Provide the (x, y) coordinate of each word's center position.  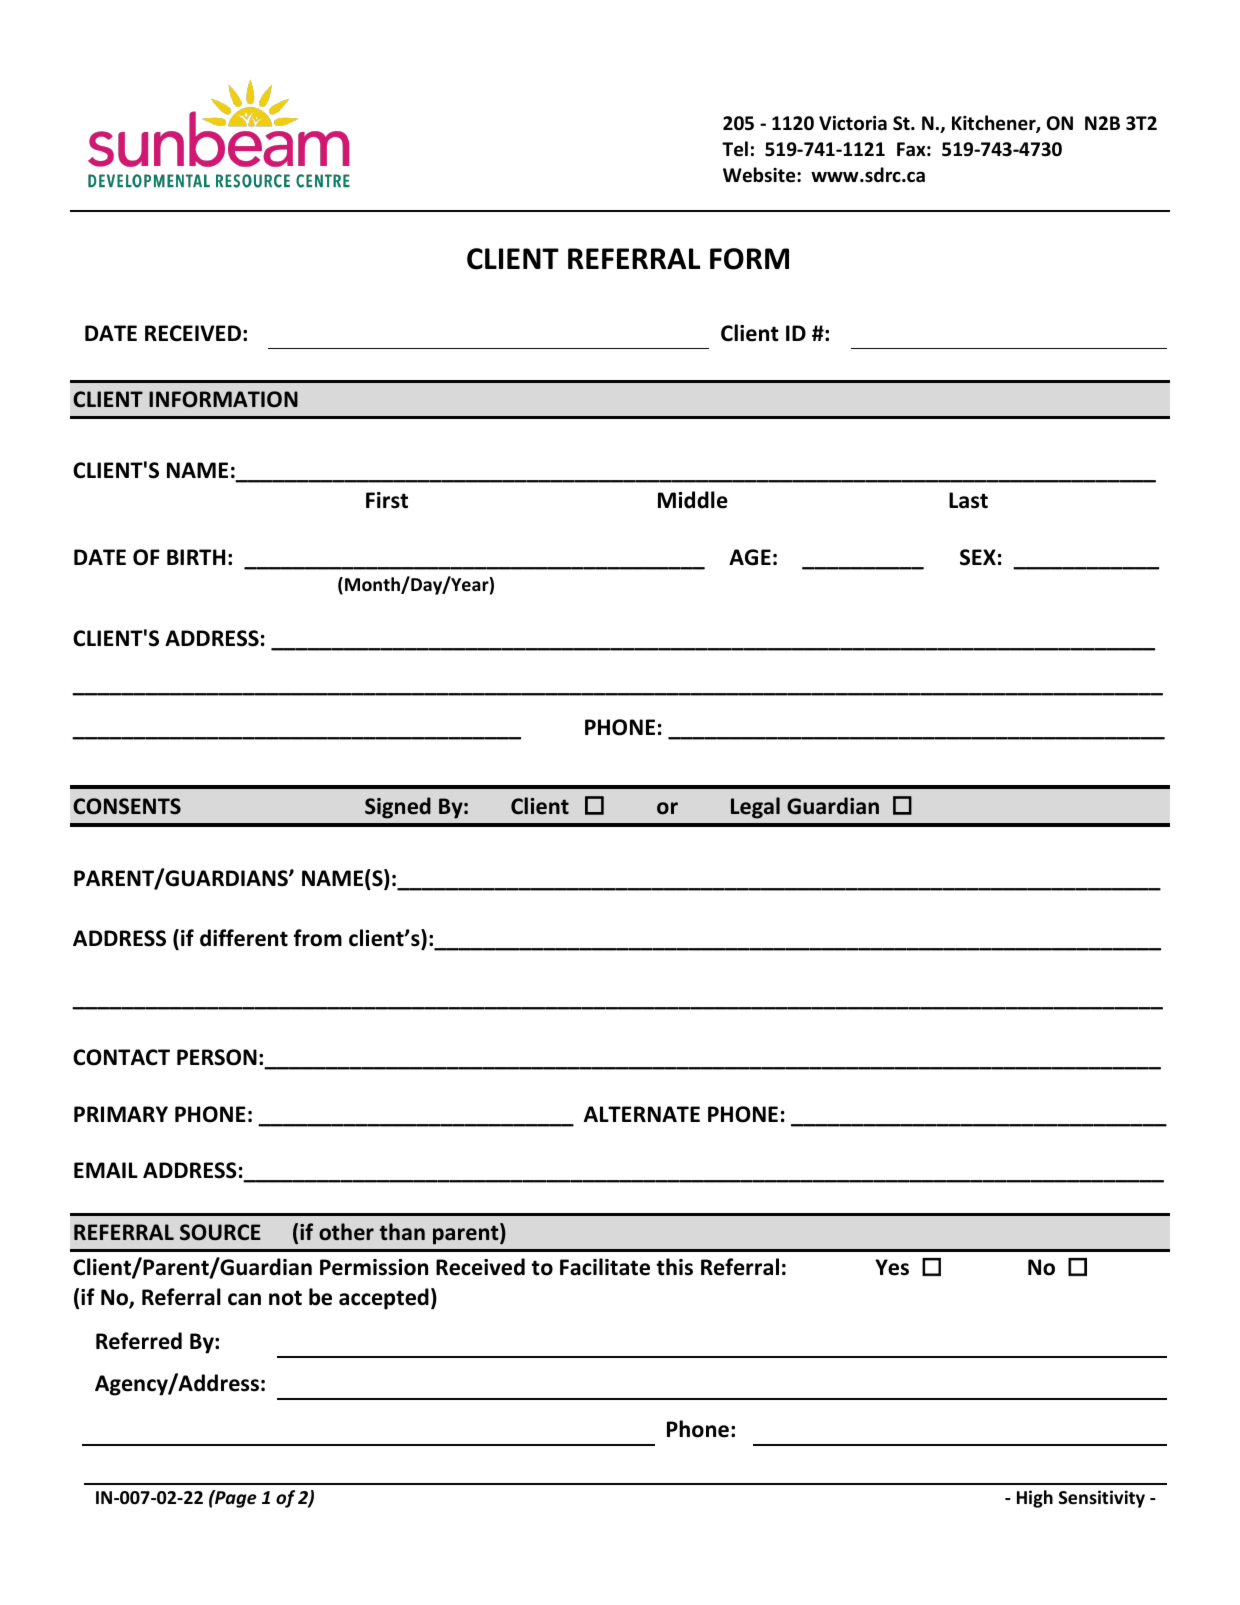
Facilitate (605, 1267)
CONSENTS (127, 806)
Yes (892, 1267)
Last (968, 500)
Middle (693, 500)
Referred (139, 1341)
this (674, 1267)
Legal (755, 808)
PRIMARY (121, 1114)
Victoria (853, 123)
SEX (978, 557)
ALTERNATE (642, 1114)
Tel (735, 149)
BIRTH (196, 557)
